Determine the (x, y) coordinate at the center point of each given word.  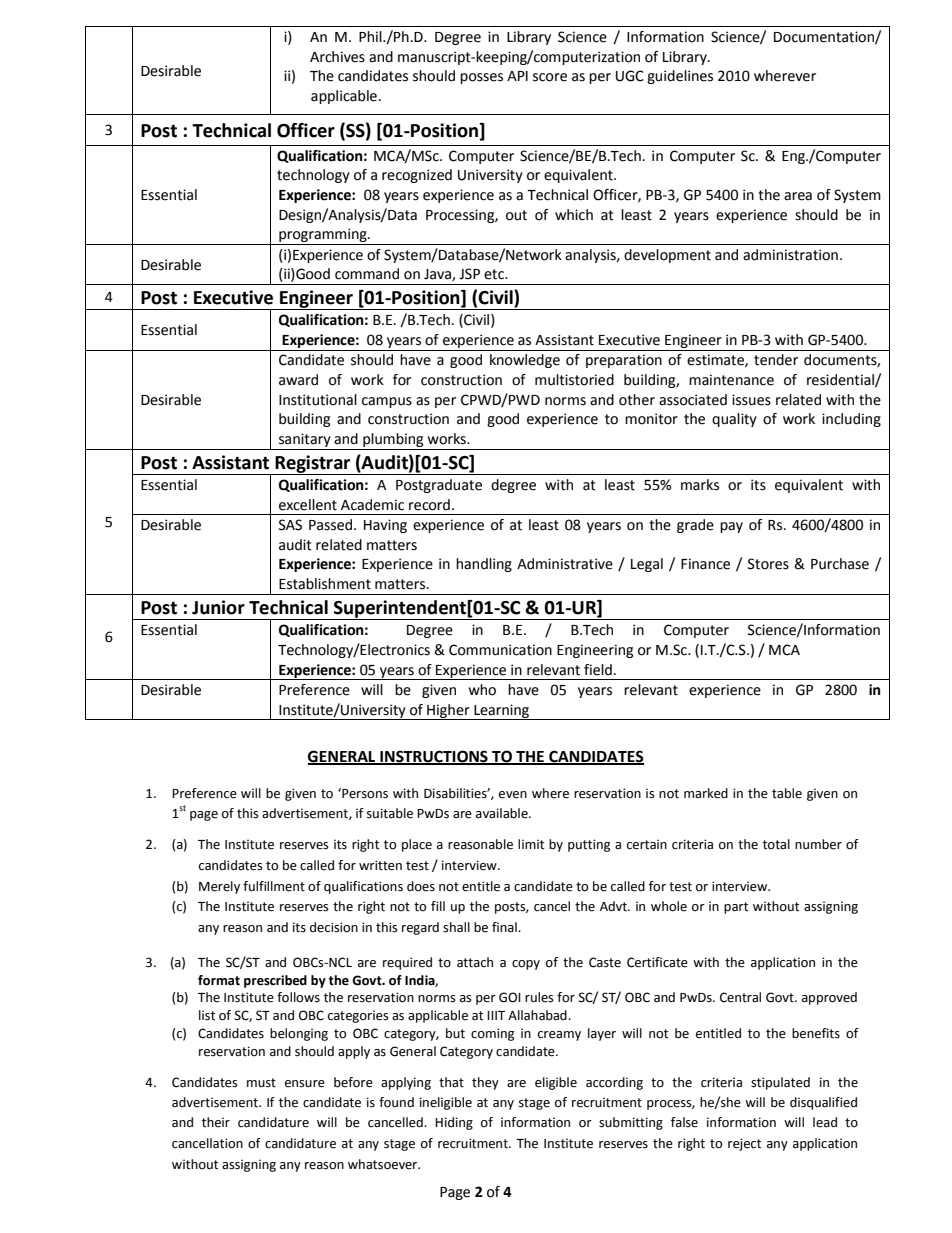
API (517, 76)
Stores (768, 564)
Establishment (325, 584)
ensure (305, 1084)
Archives (337, 57)
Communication (500, 650)
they (485, 1083)
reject (744, 1144)
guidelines (680, 77)
